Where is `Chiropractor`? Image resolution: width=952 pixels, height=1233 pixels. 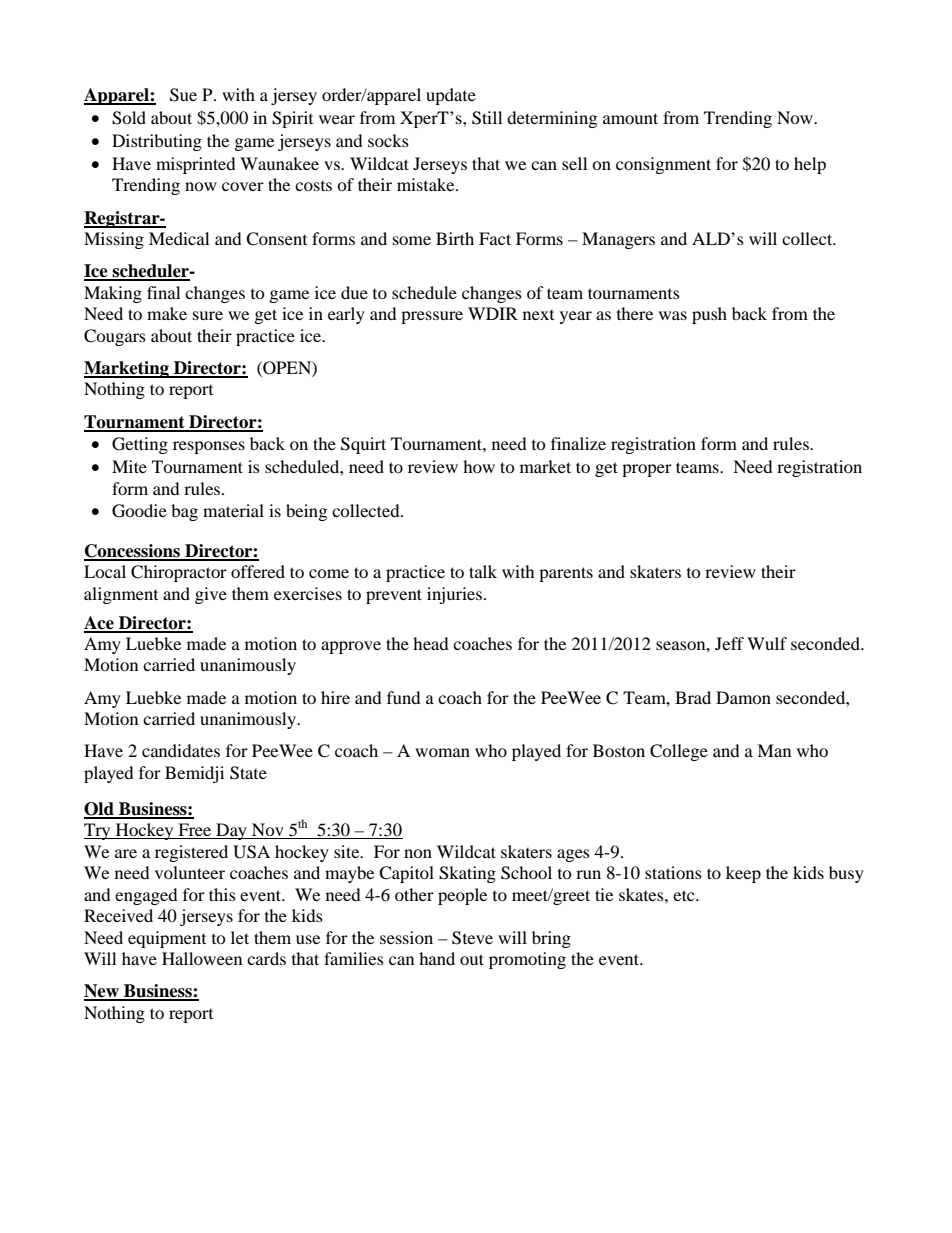 Chiropractor is located at coordinates (179, 573).
